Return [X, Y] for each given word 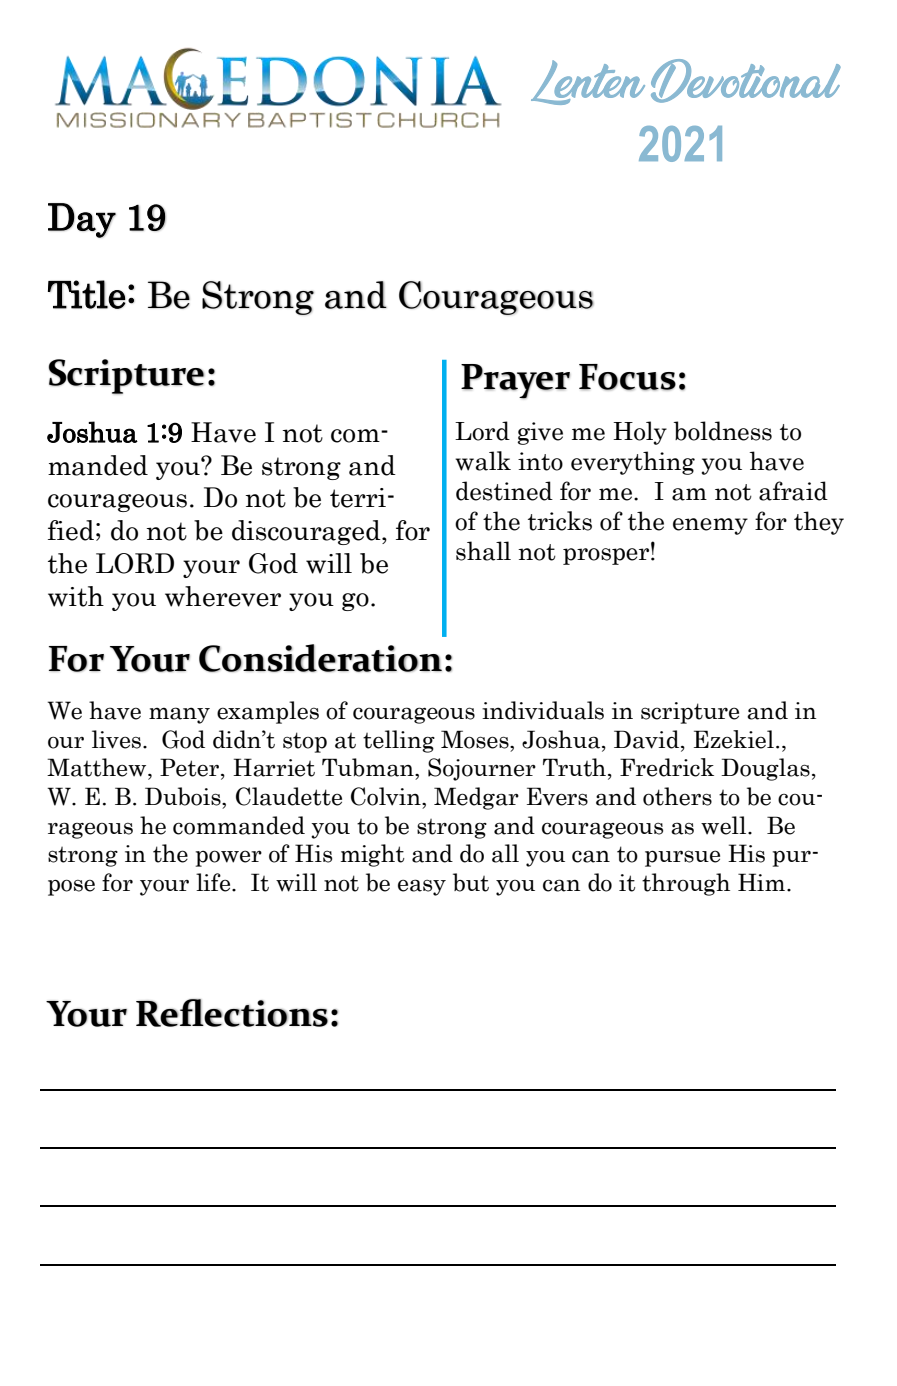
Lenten [588, 82]
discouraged [307, 532]
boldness [723, 431]
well [725, 825]
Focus [627, 377]
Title [87, 294]
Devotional [746, 81]
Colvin [387, 796]
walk [483, 461]
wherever [223, 596]
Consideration [320, 658]
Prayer [515, 381]
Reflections [232, 1013]
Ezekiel [734, 739]
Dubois [184, 796]
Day [82, 220]
